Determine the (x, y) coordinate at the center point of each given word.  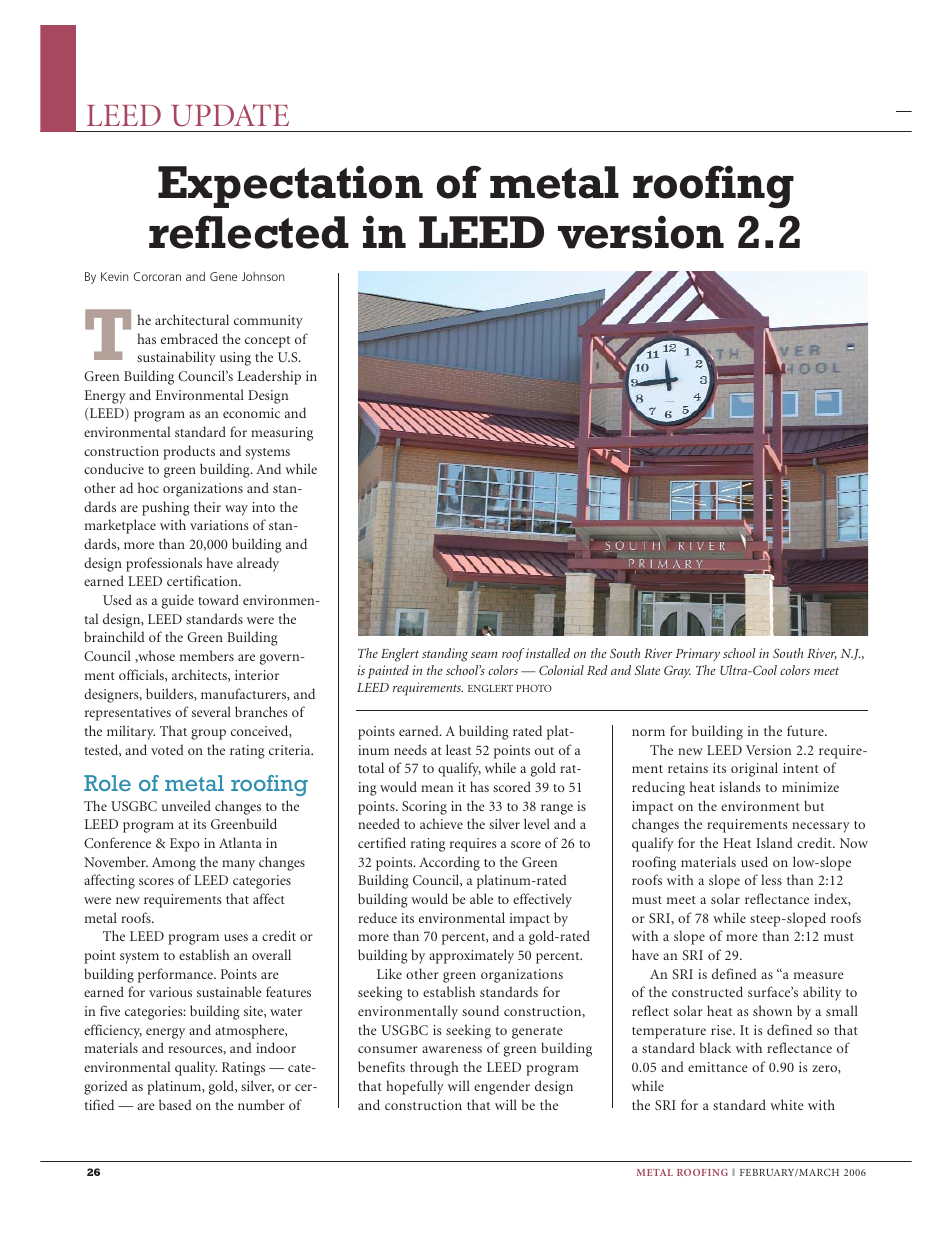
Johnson (263, 276)
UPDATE (230, 115)
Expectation (290, 186)
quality (196, 1068)
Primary (697, 654)
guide (178, 601)
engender (502, 1087)
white (787, 1104)
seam (484, 655)
